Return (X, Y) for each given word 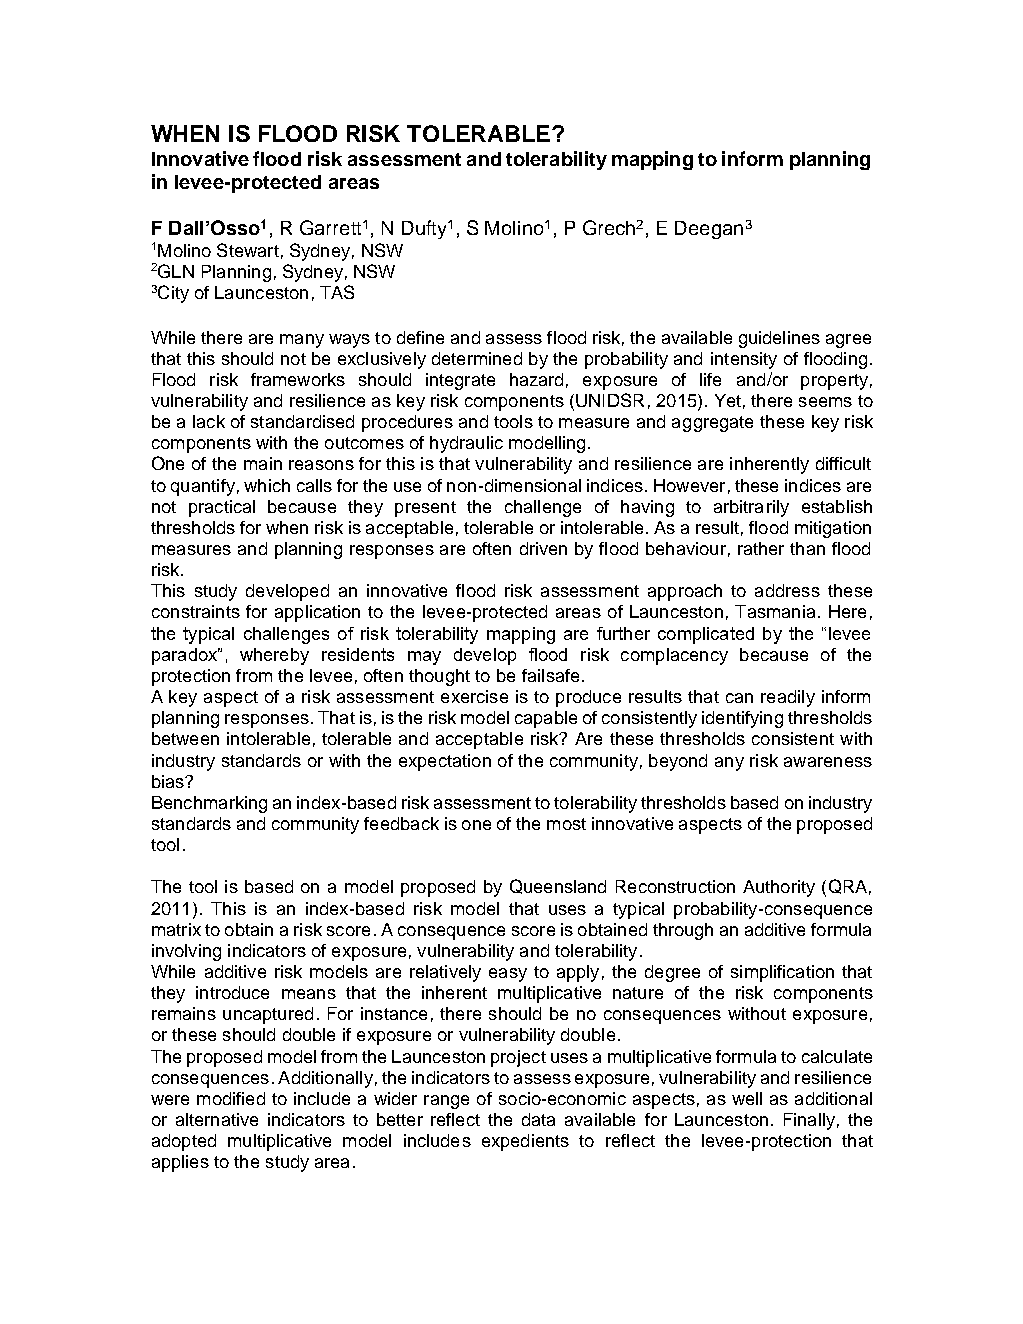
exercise (474, 696)
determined (477, 358)
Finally (809, 1121)
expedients (525, 1142)
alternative (217, 1119)
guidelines (779, 339)
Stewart (248, 250)
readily (788, 698)
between (185, 738)
